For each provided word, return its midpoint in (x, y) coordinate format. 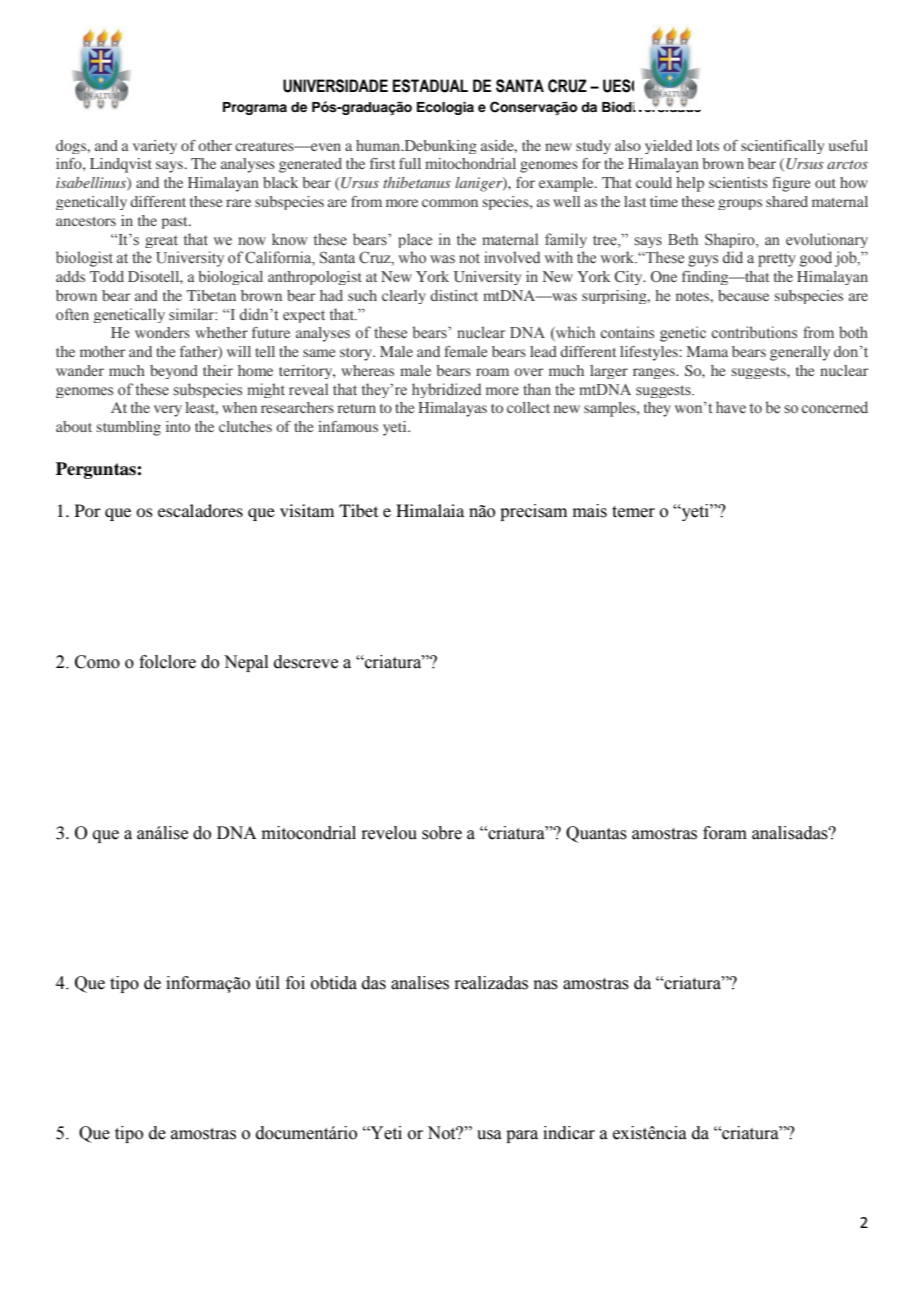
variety (155, 147)
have (731, 407)
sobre (442, 833)
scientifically (782, 147)
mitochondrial (470, 163)
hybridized (446, 390)
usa (489, 1135)
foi (295, 983)
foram (725, 833)
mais (590, 511)
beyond (174, 372)
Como (97, 662)
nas (546, 985)
